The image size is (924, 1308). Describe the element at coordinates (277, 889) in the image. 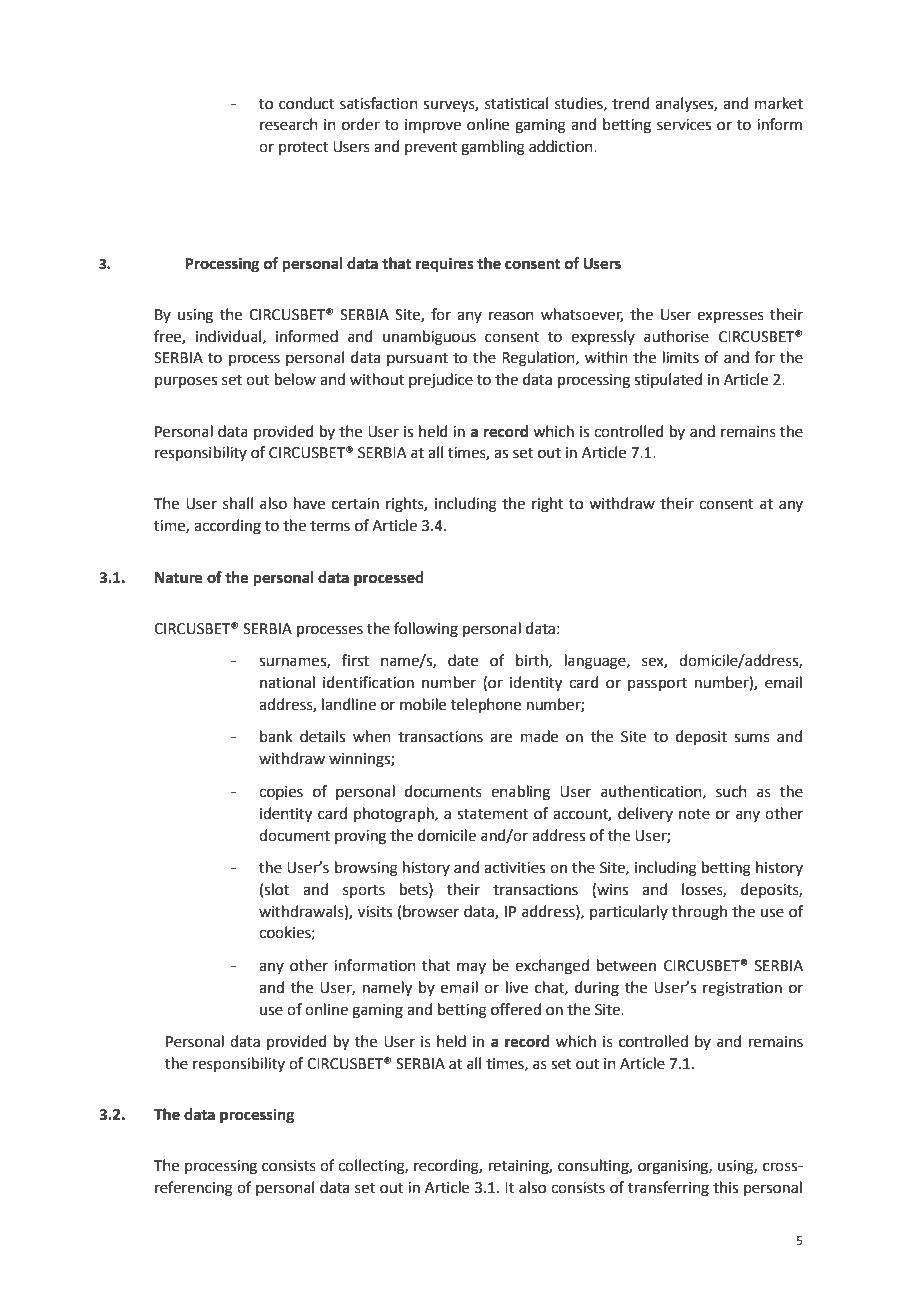

I see `slot` at that location.
